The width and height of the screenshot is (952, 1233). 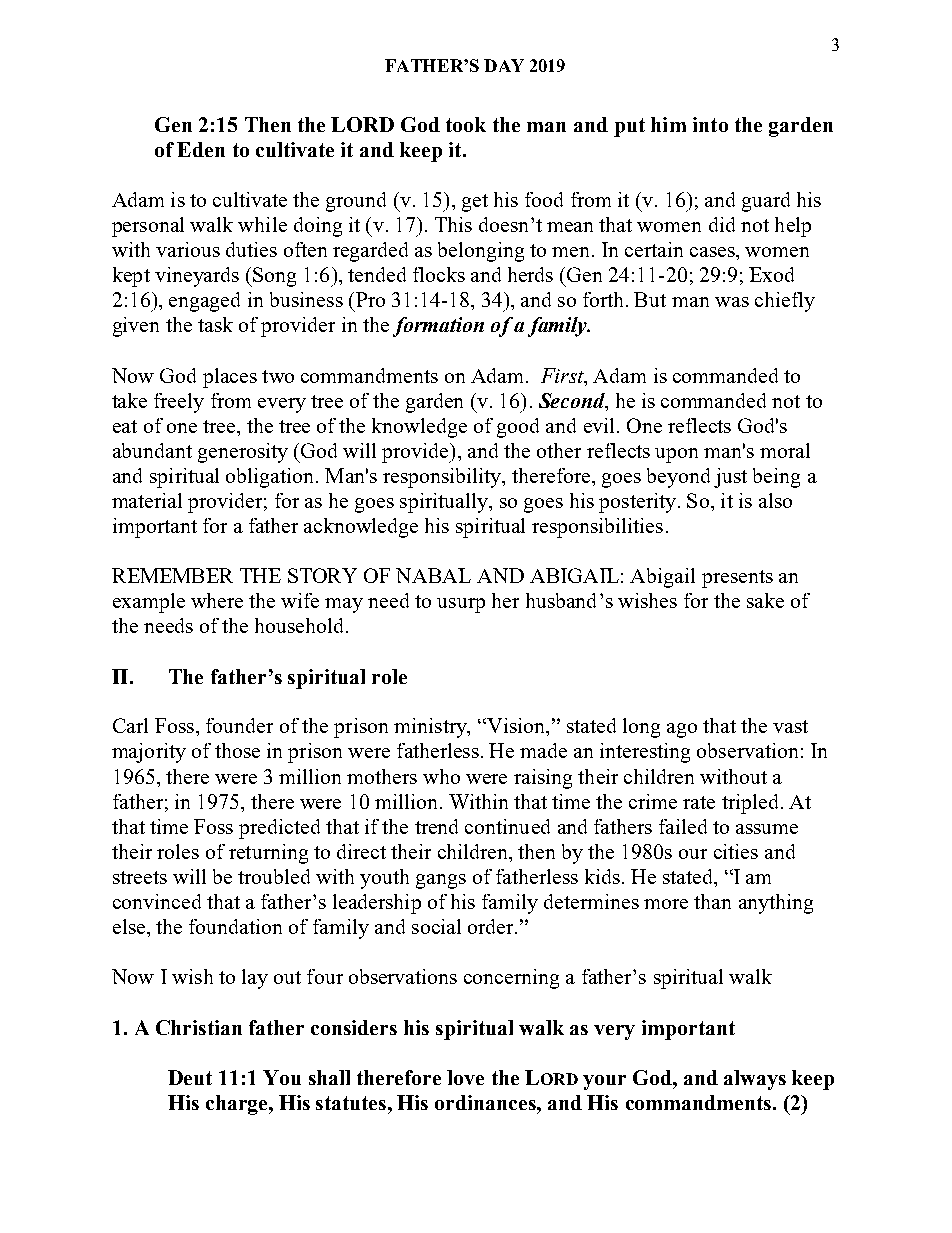 I want to click on Deut, so click(x=190, y=1077).
